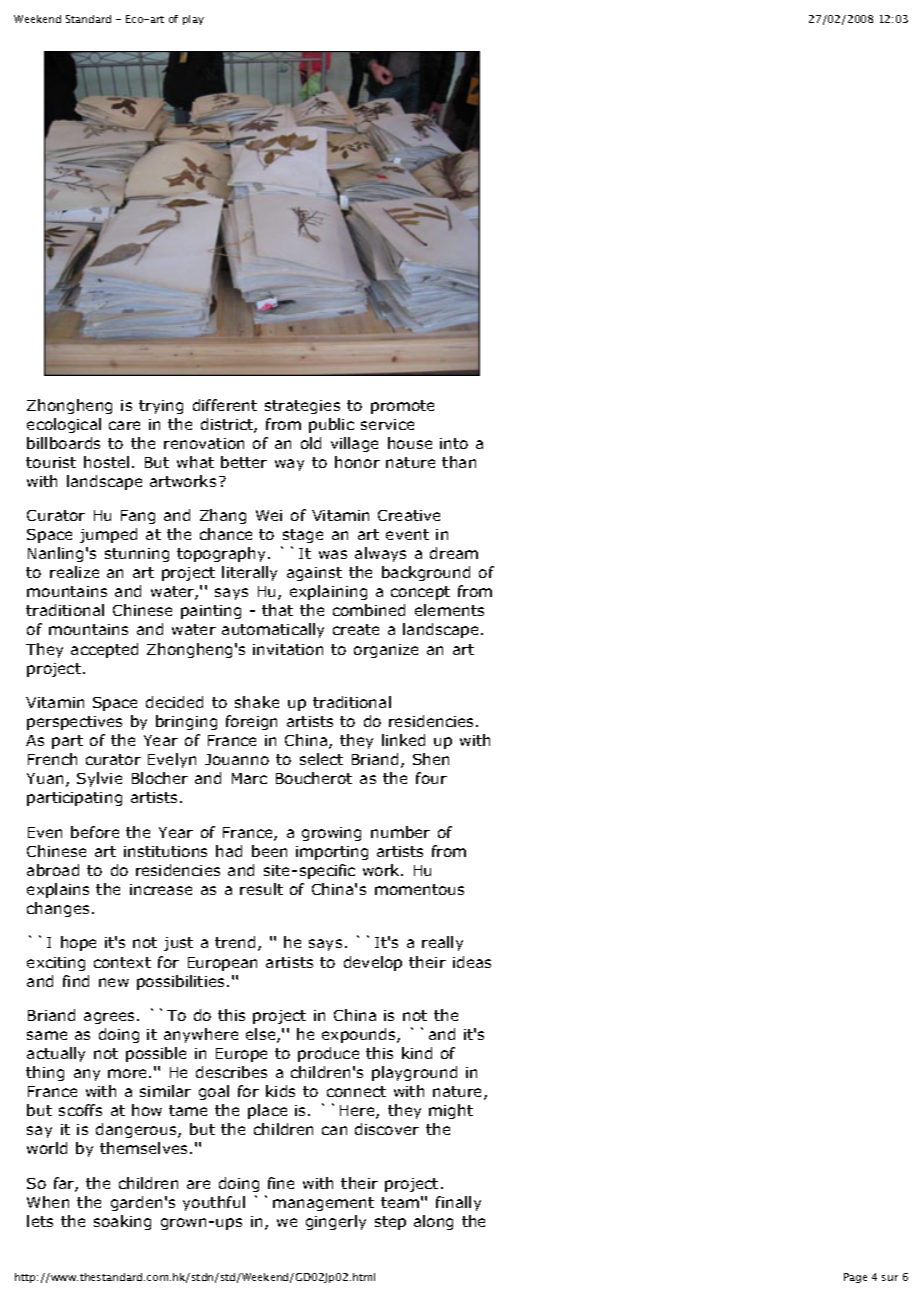 The image size is (924, 1308). Describe the element at coordinates (403, 740) in the screenshot. I see `linked` at that location.
